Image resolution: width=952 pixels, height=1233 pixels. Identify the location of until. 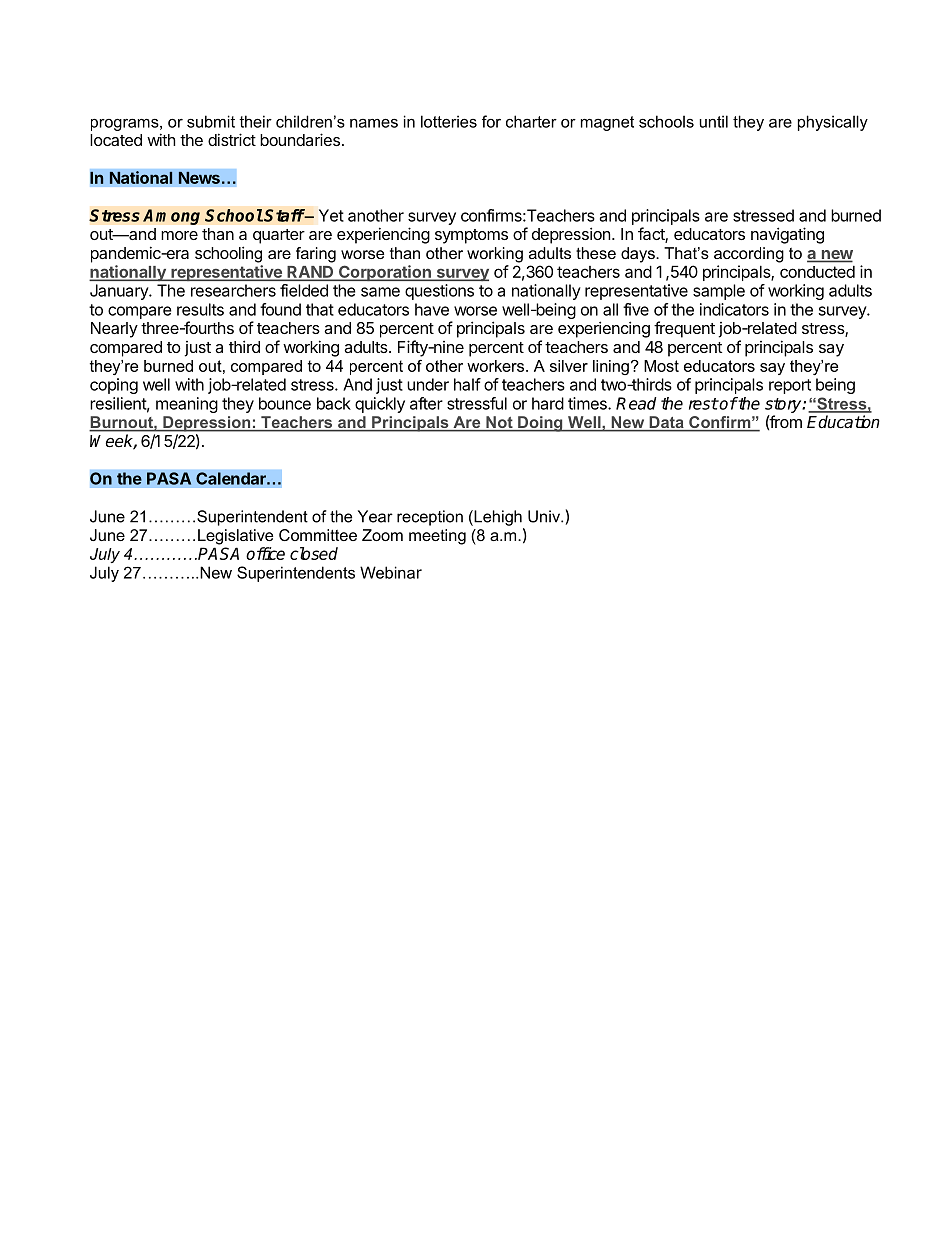
(713, 121).
